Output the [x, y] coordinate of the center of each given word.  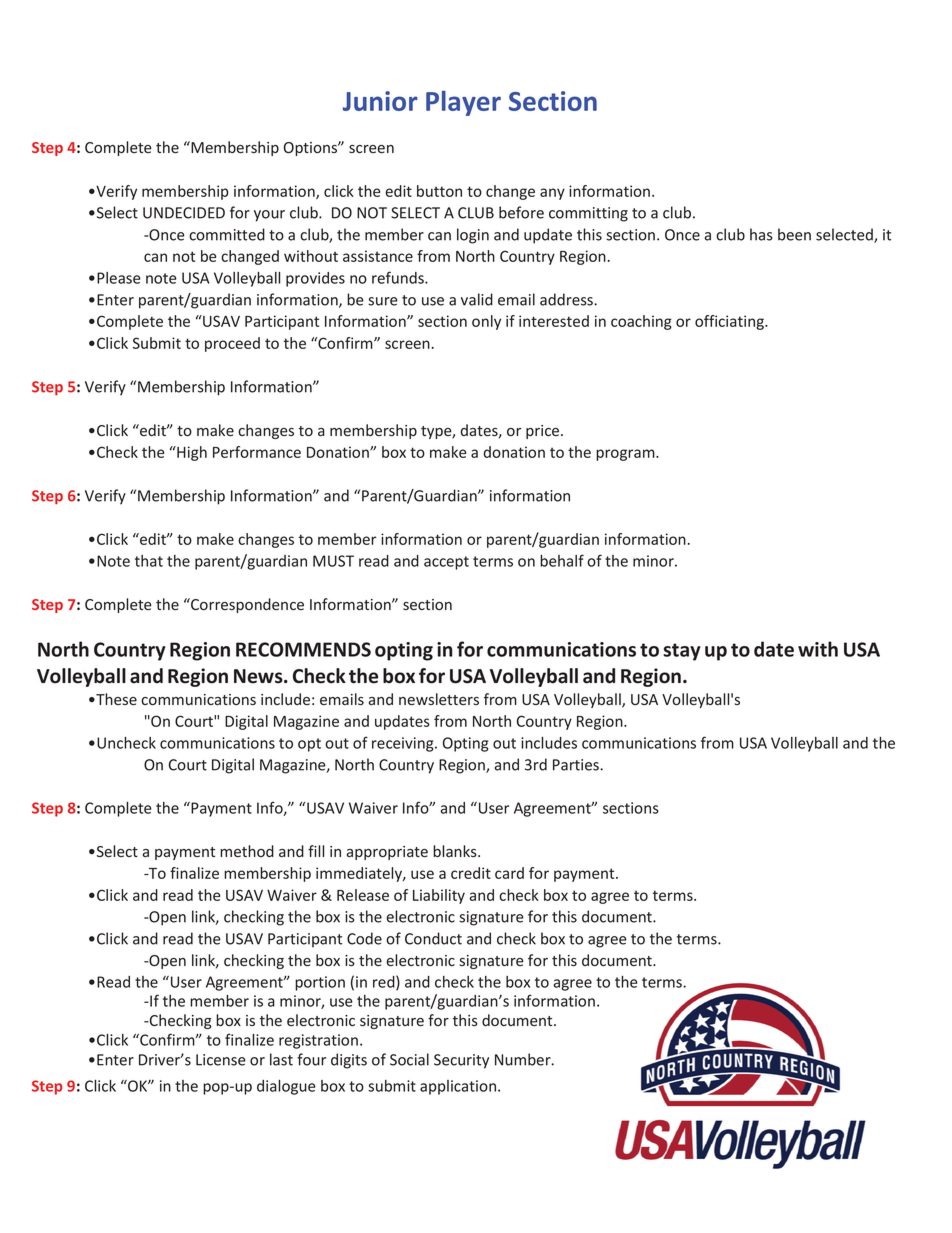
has [761, 234]
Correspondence [246, 605]
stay [682, 652]
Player [463, 103]
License [221, 1060]
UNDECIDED [184, 213]
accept [446, 563]
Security [461, 1061]
